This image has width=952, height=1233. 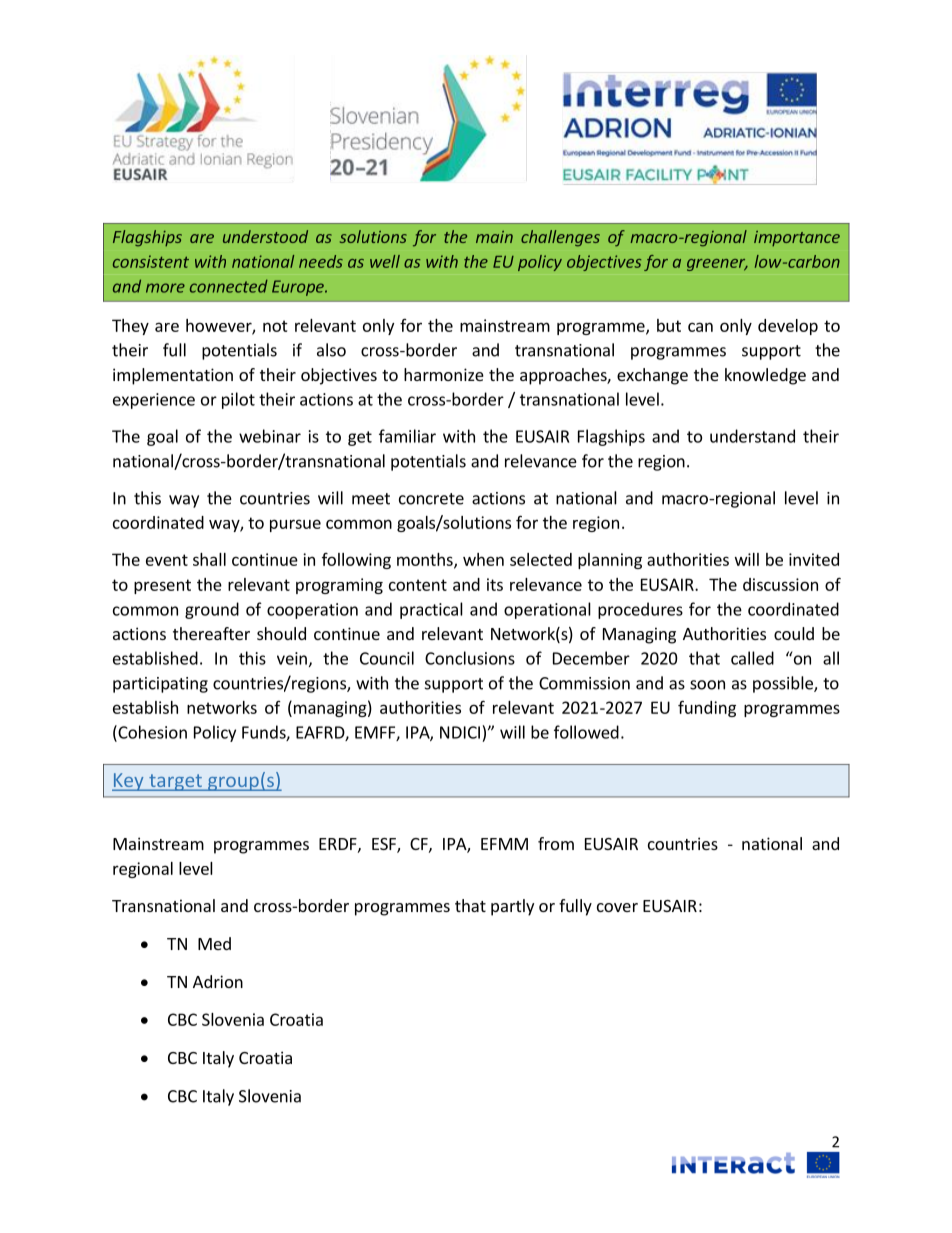 I want to click on understand, so click(x=752, y=436).
